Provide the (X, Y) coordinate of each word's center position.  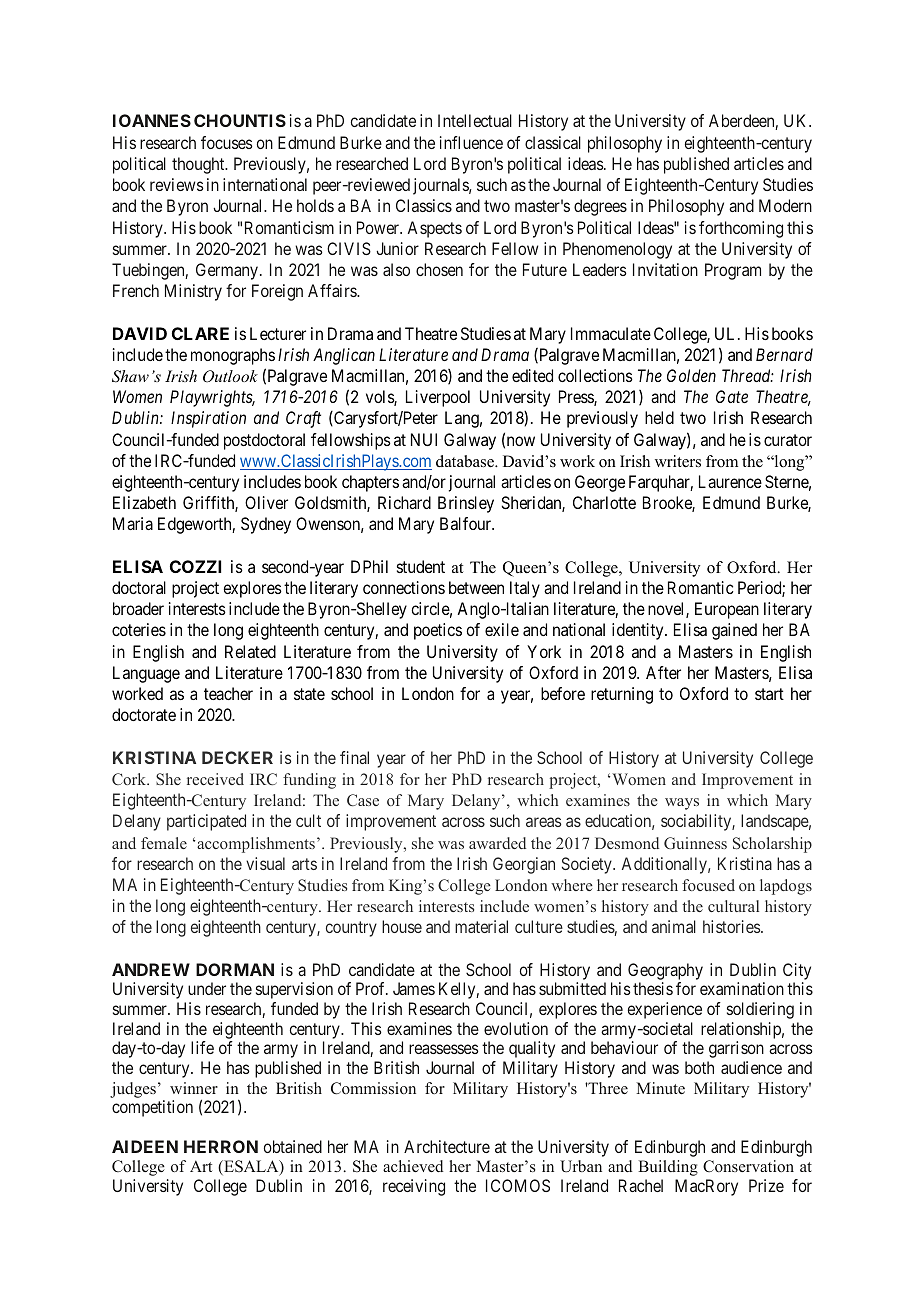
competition (152, 1108)
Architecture (447, 1146)
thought (199, 165)
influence (471, 142)
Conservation (748, 1166)
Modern (785, 205)
